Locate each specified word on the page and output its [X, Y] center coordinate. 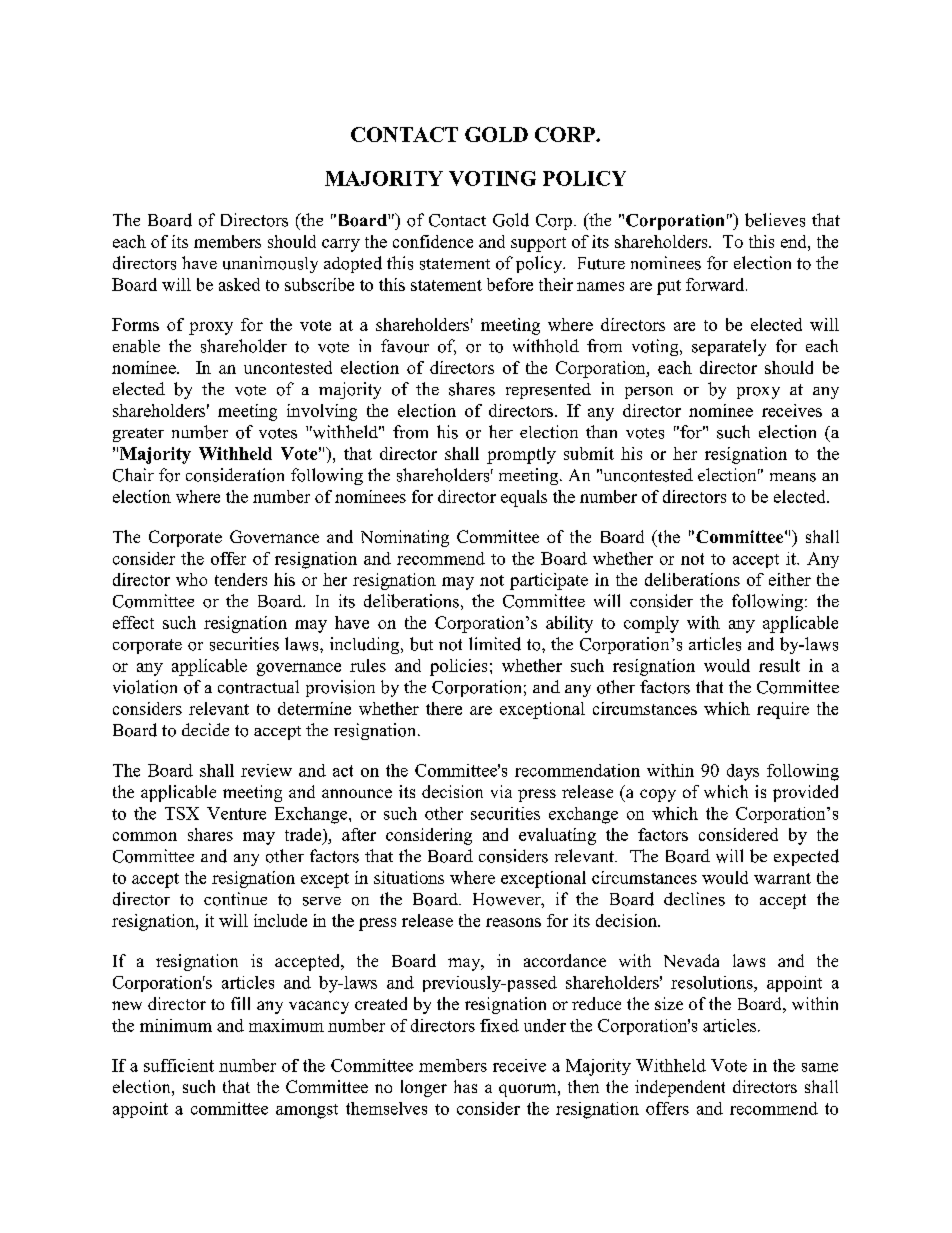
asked [239, 284]
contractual [258, 687]
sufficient [179, 1065]
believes [775, 220]
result [779, 665]
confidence [433, 241]
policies [458, 667]
